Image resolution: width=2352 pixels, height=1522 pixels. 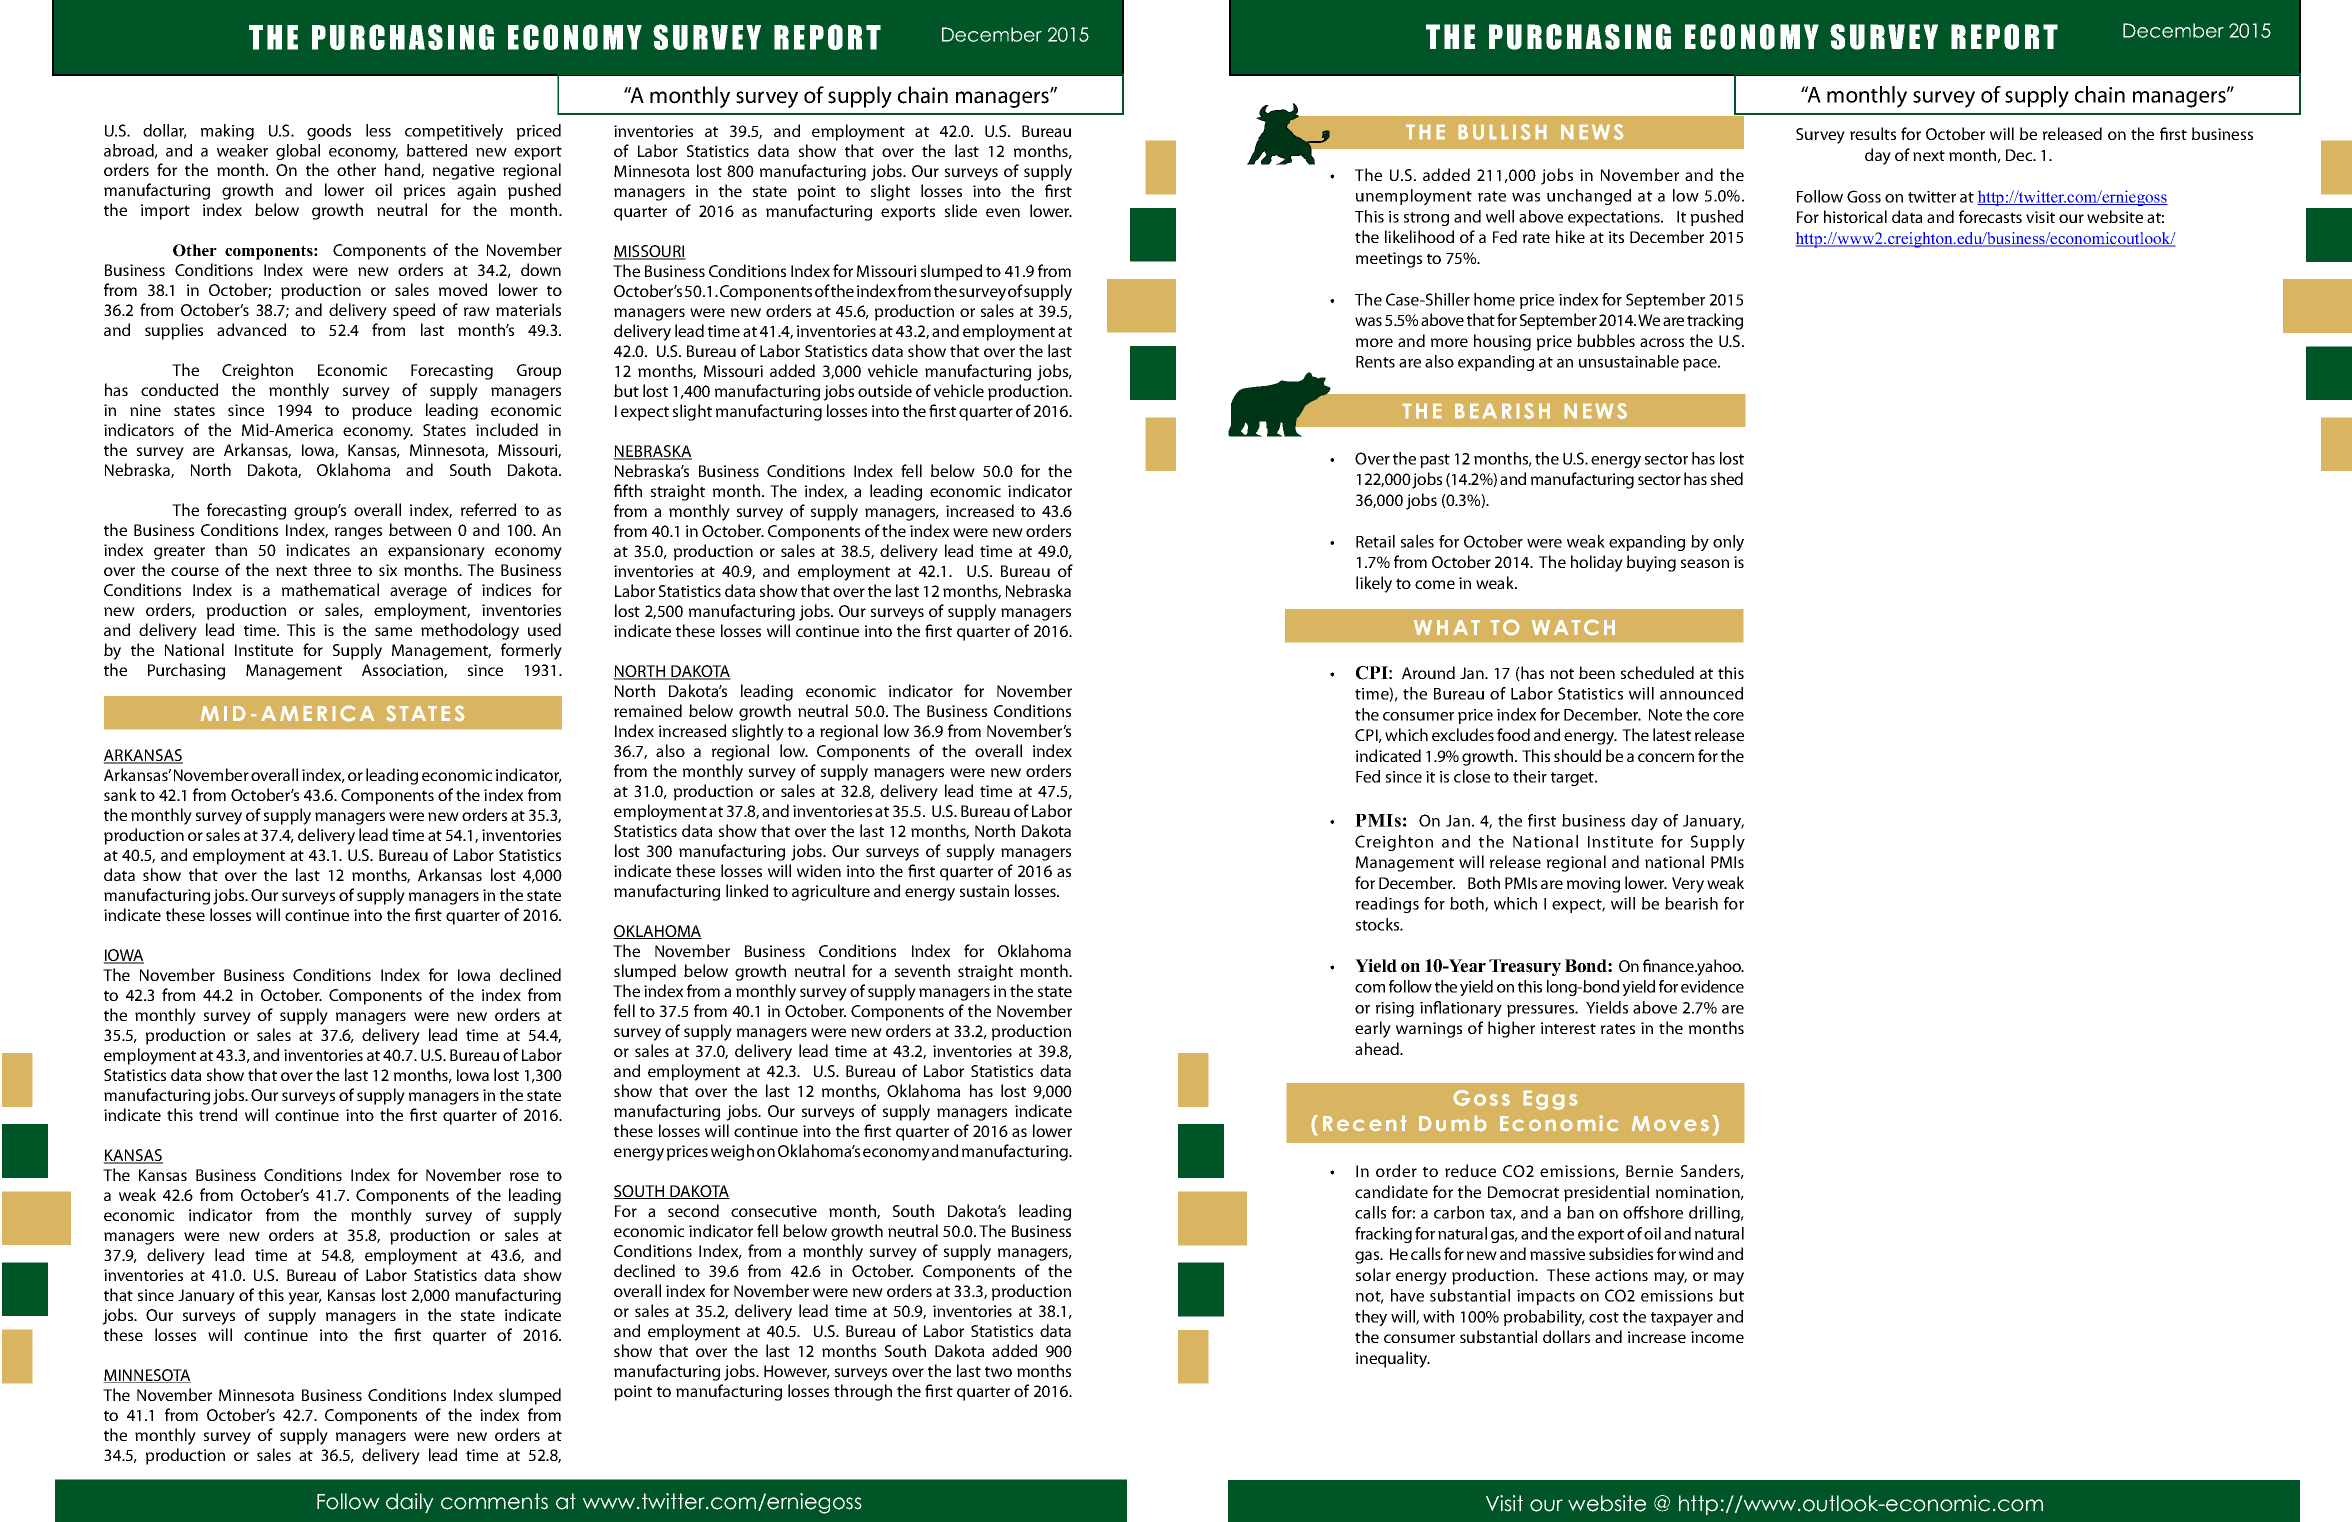 What do you see at coordinates (330, 589) in the document?
I see `mathematical` at bounding box center [330, 589].
